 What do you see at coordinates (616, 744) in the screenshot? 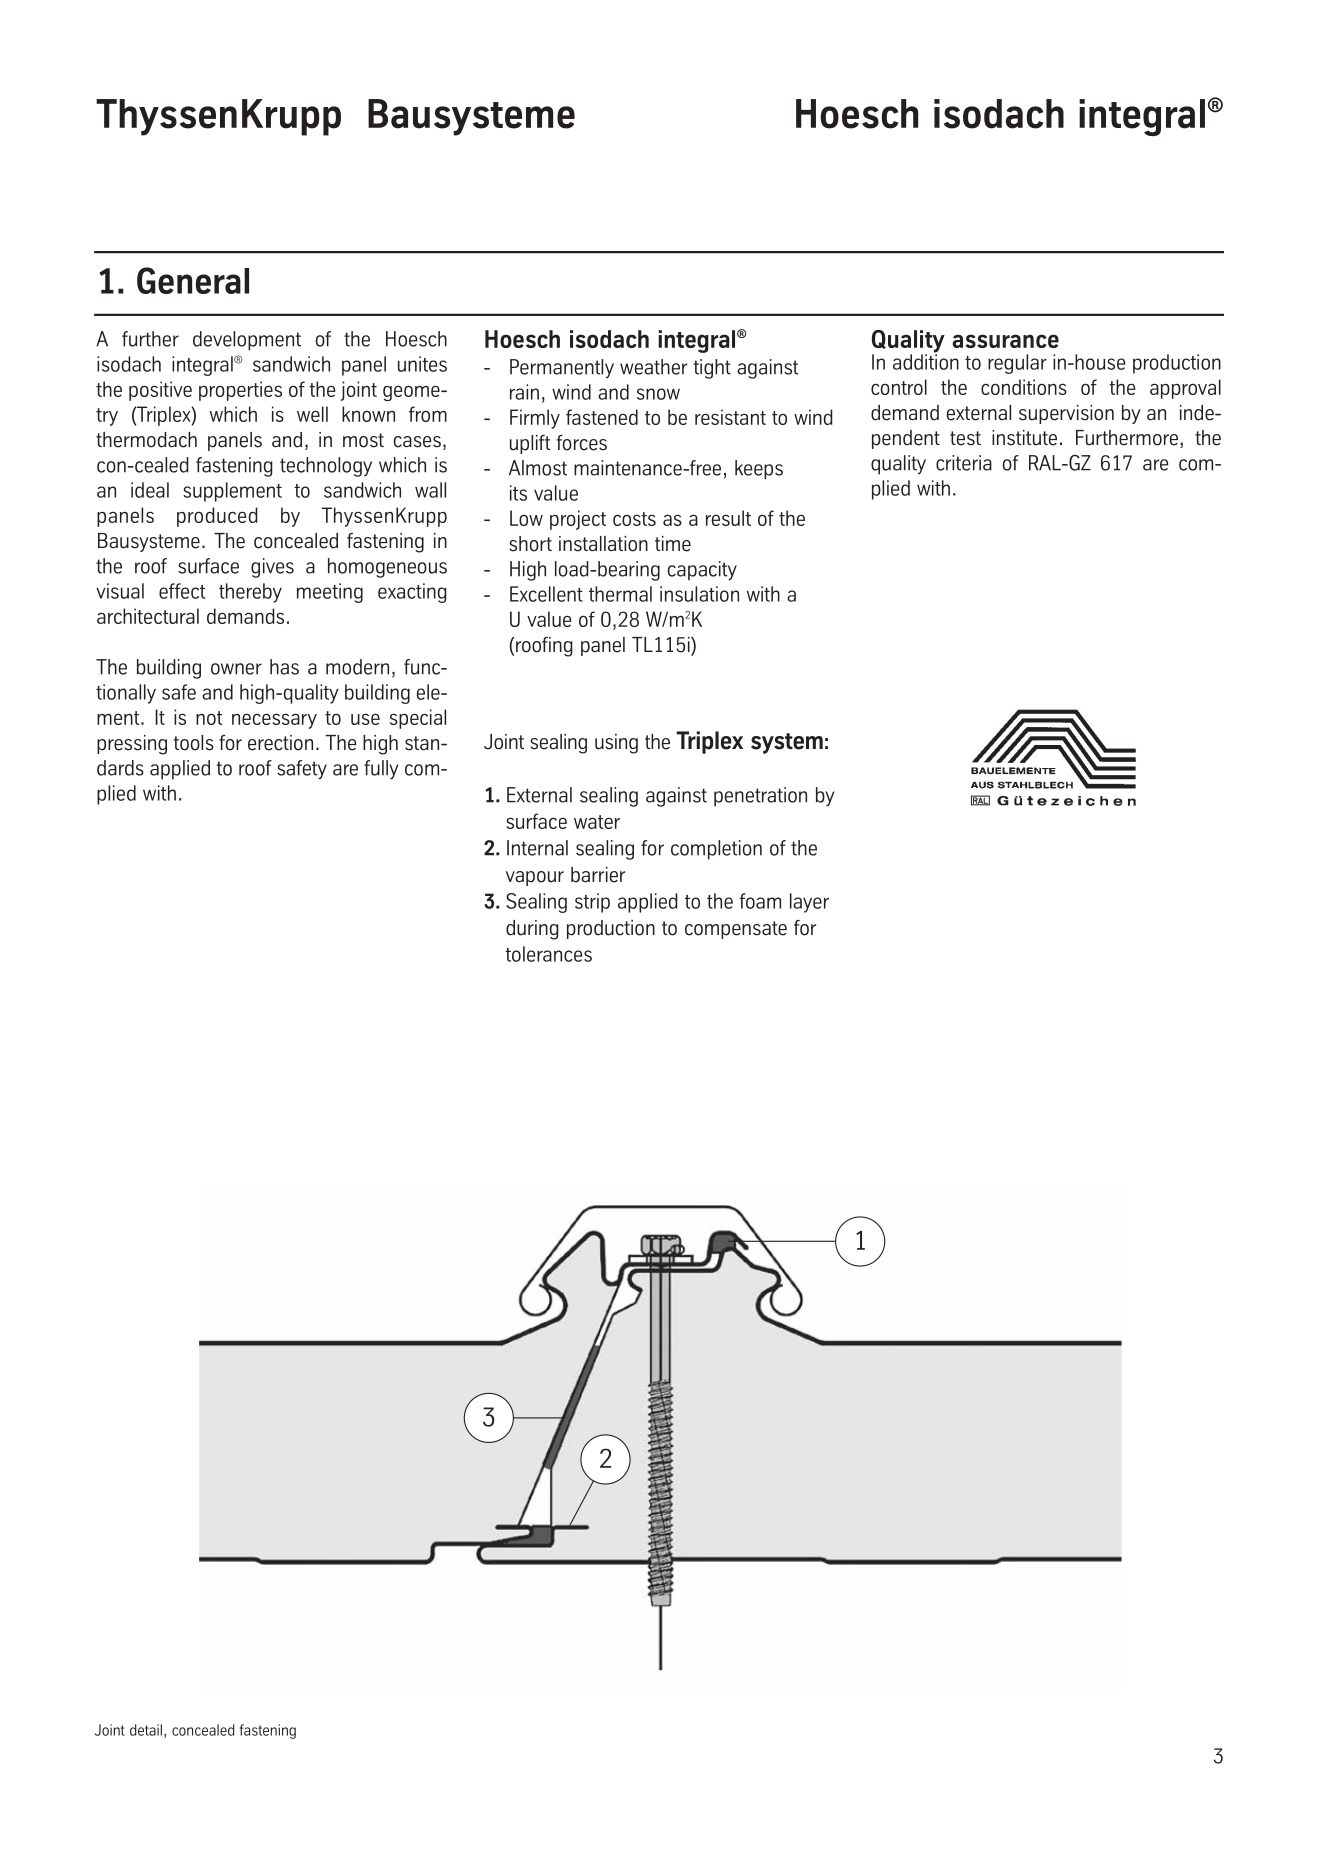
I see `using` at bounding box center [616, 744].
